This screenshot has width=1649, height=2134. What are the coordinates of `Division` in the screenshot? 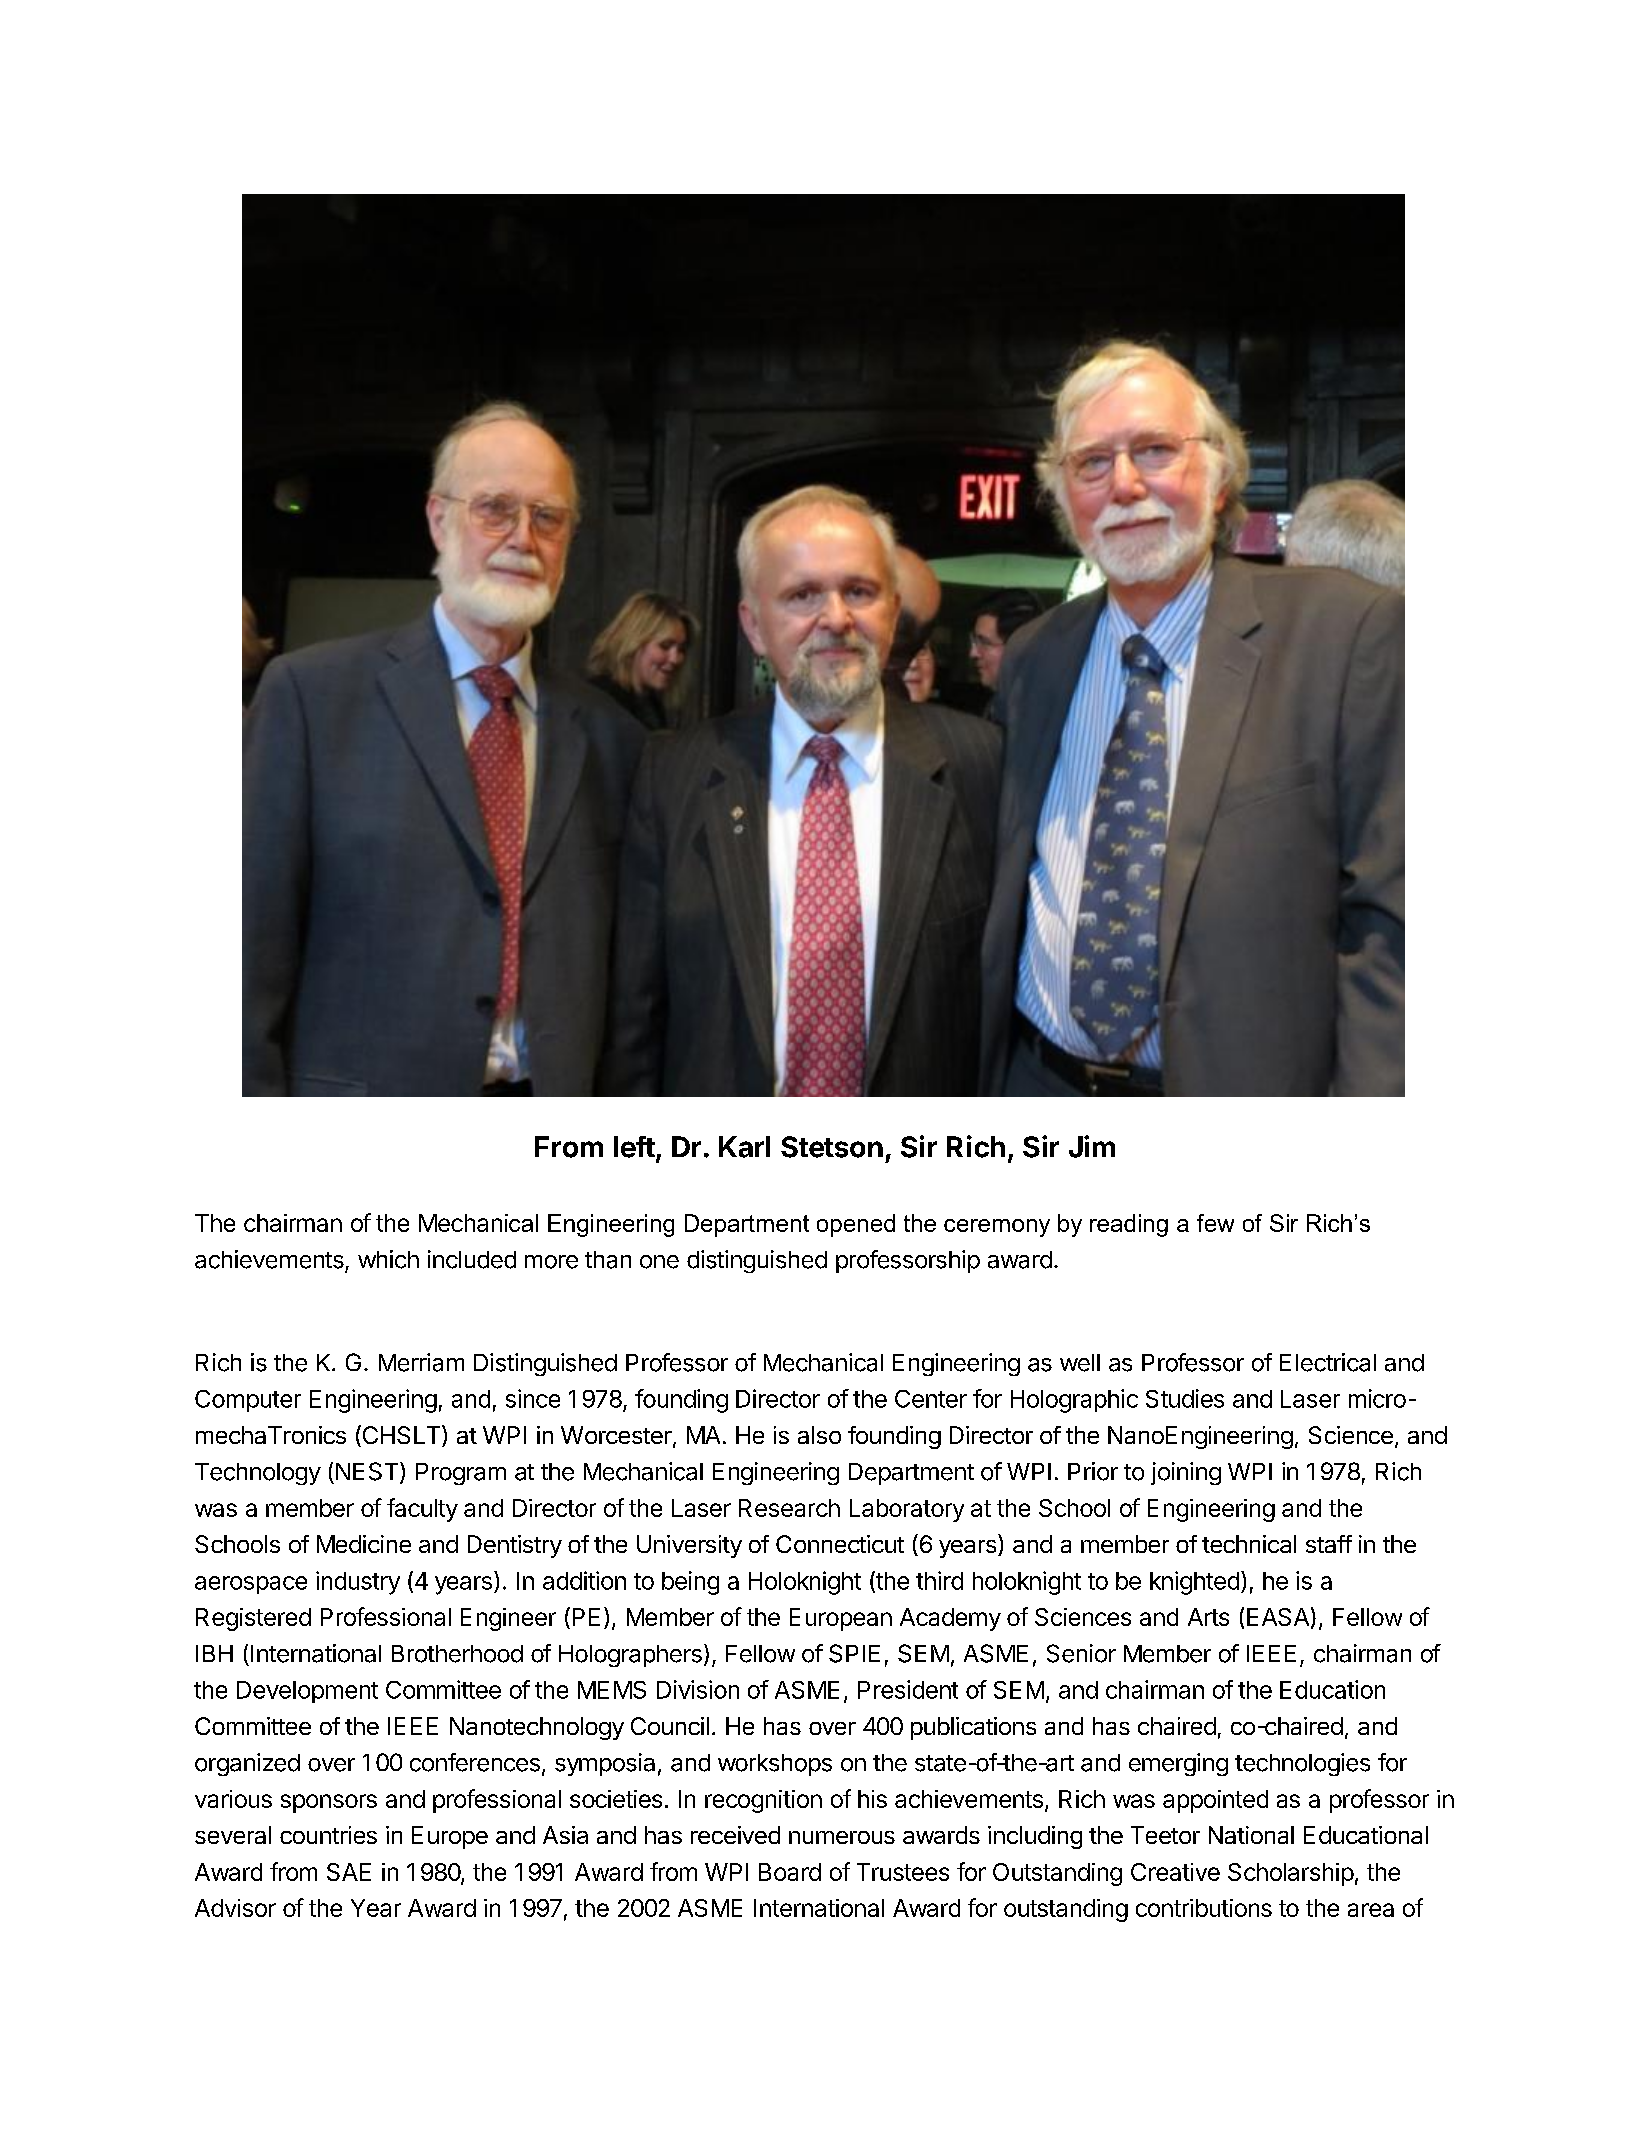 It's located at (698, 1689).
